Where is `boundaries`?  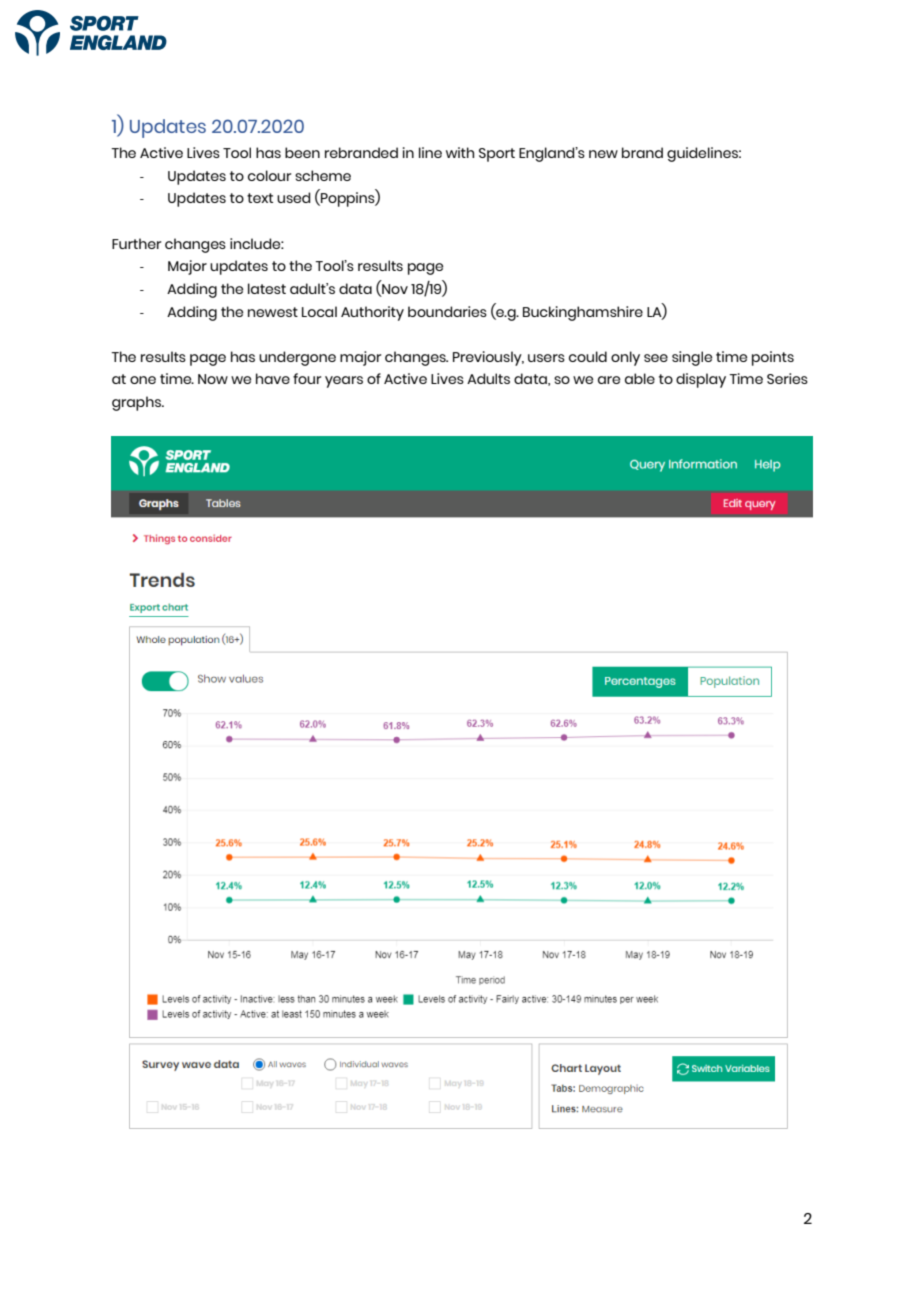
boundaries is located at coordinates (447, 311).
